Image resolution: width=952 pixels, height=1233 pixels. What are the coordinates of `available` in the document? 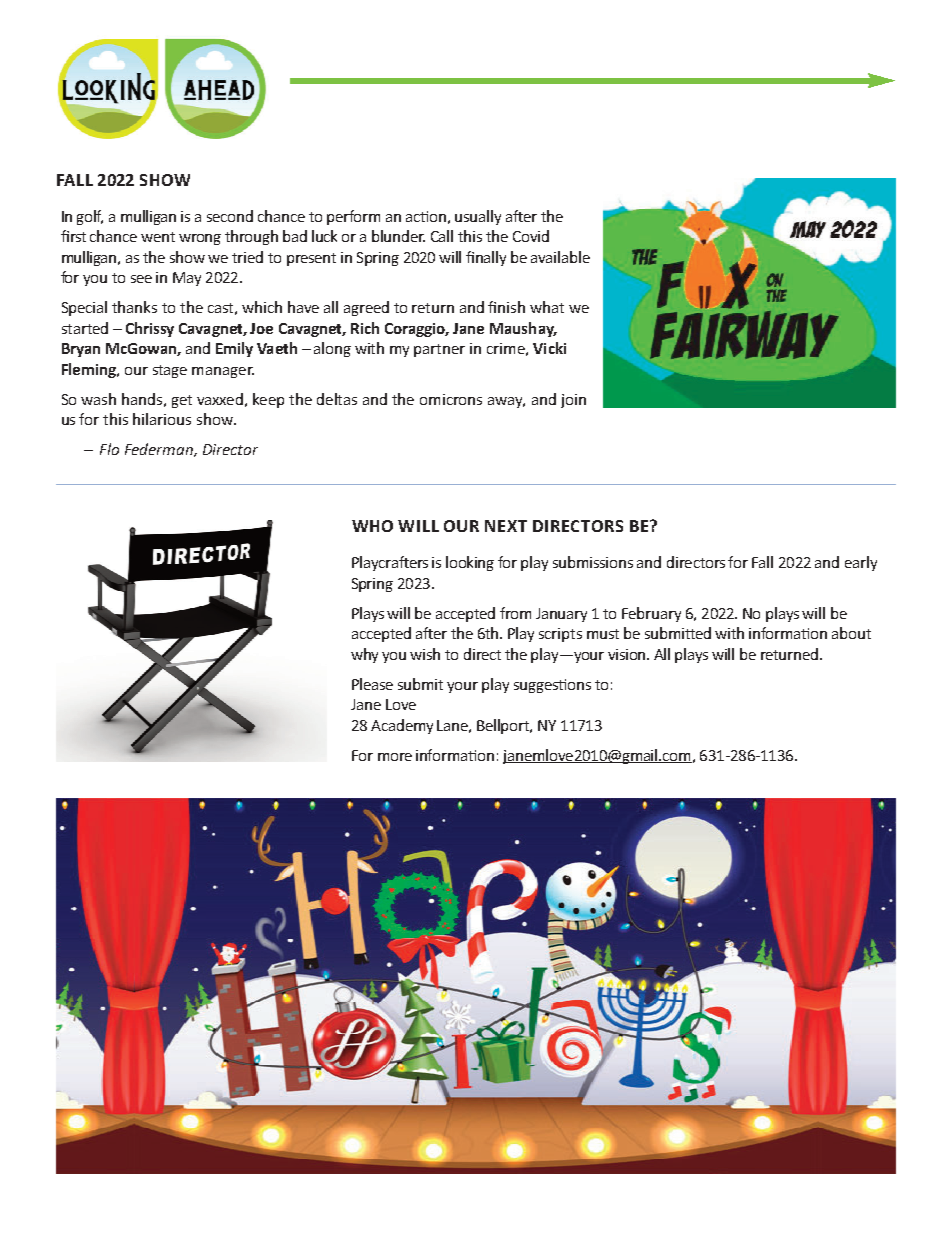 It's located at (560, 257).
